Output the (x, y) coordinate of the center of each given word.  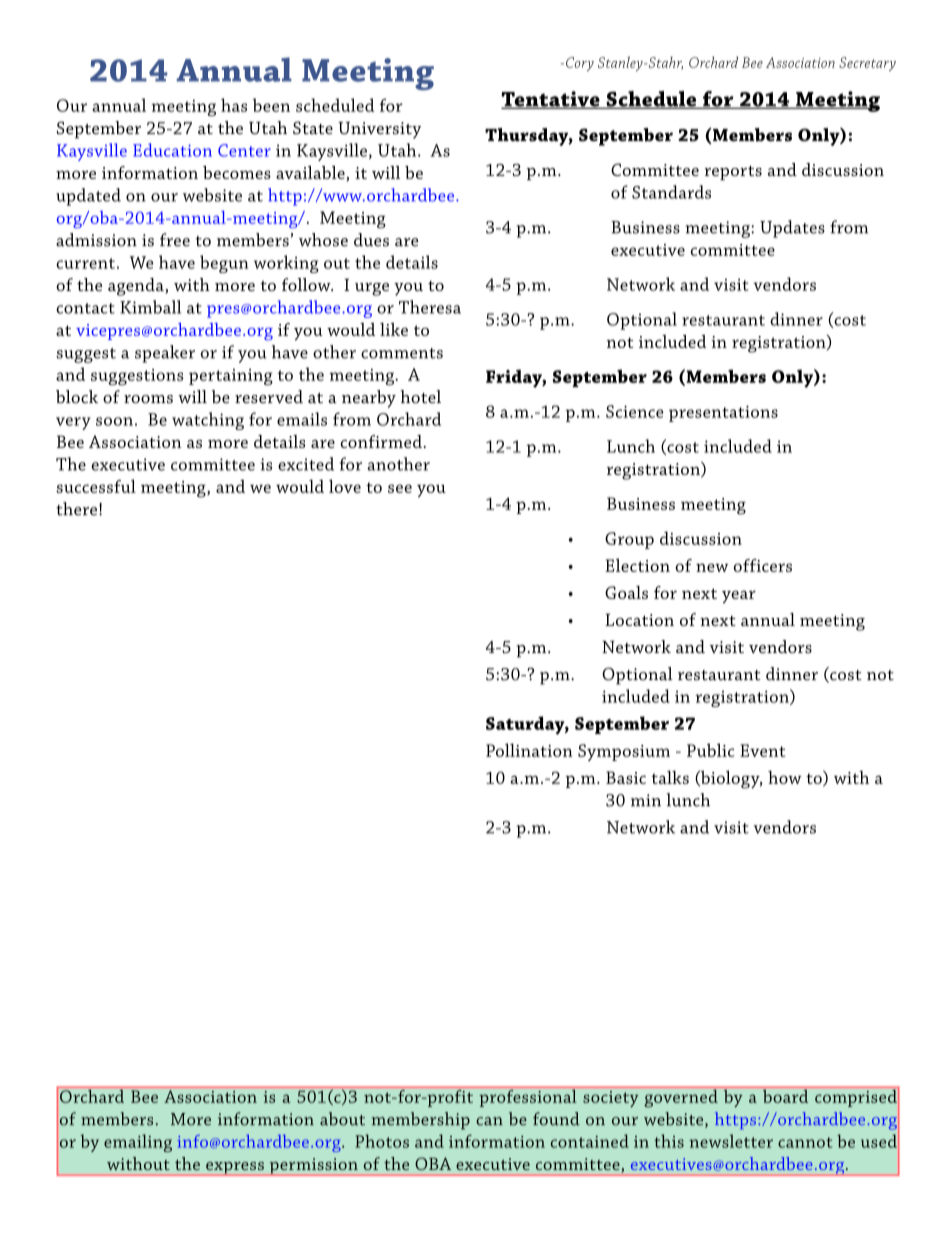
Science (635, 411)
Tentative (551, 100)
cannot (805, 1142)
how (785, 777)
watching (208, 421)
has (234, 105)
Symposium (624, 752)
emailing (138, 1143)
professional (528, 1097)
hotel (420, 397)
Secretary (867, 64)
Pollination (529, 750)
